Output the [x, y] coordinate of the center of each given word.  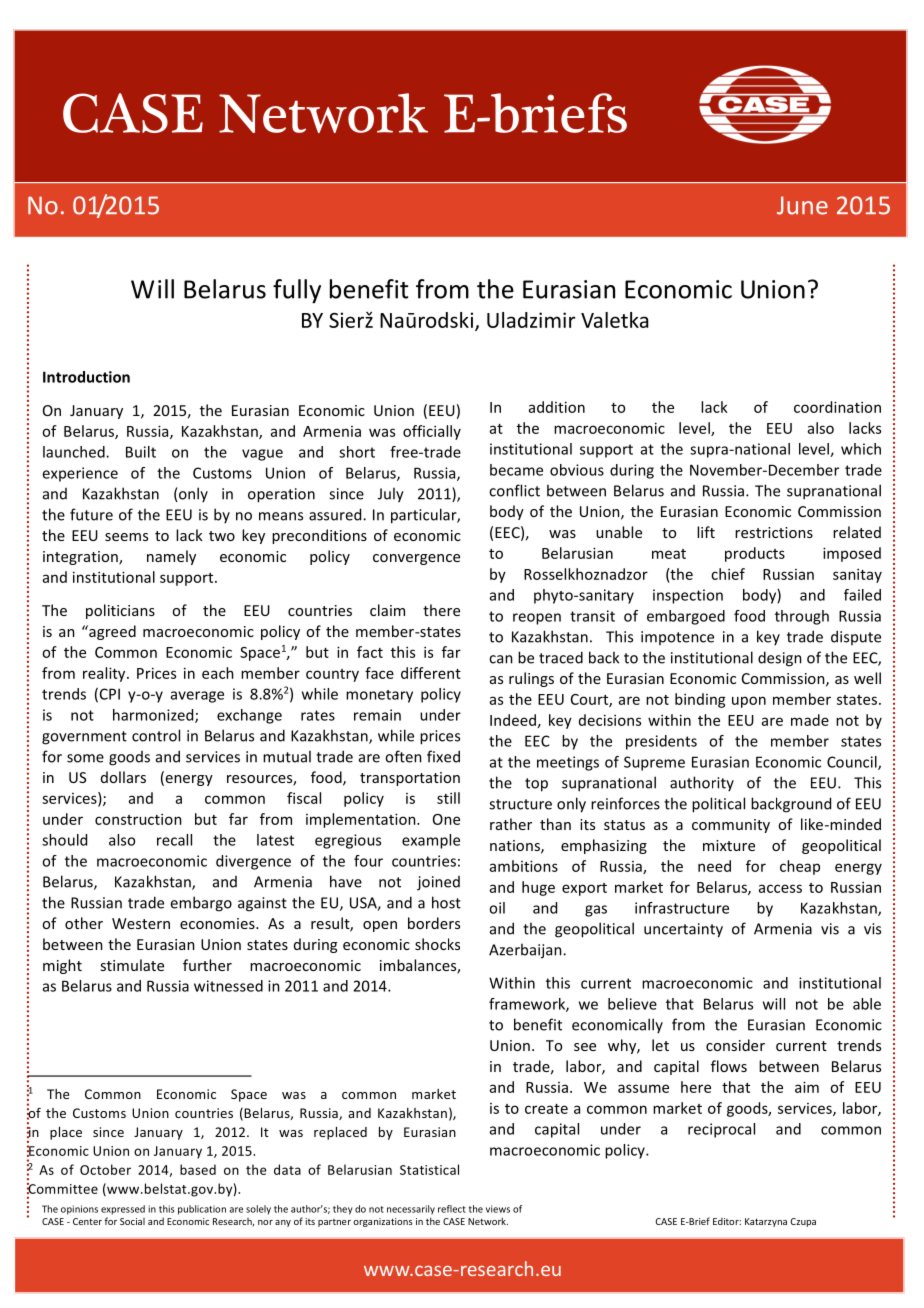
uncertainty [683, 930]
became [516, 470]
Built [141, 452]
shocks [437, 944]
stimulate [132, 965]
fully [297, 291]
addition [557, 407]
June [802, 205]
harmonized [154, 716]
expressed [123, 1210]
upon [749, 702]
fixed [443, 756]
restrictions [774, 532]
